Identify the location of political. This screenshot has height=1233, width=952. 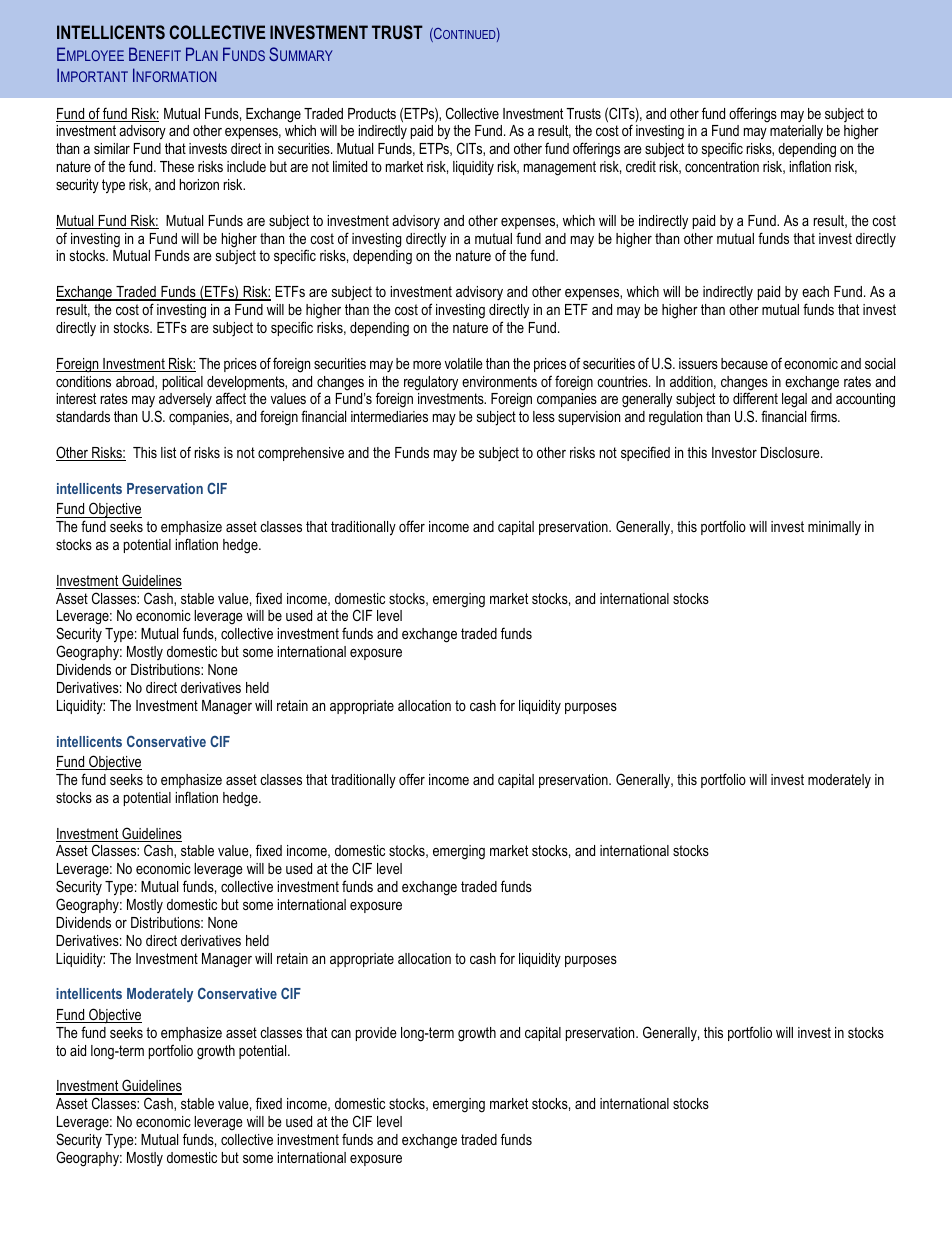
(183, 383).
